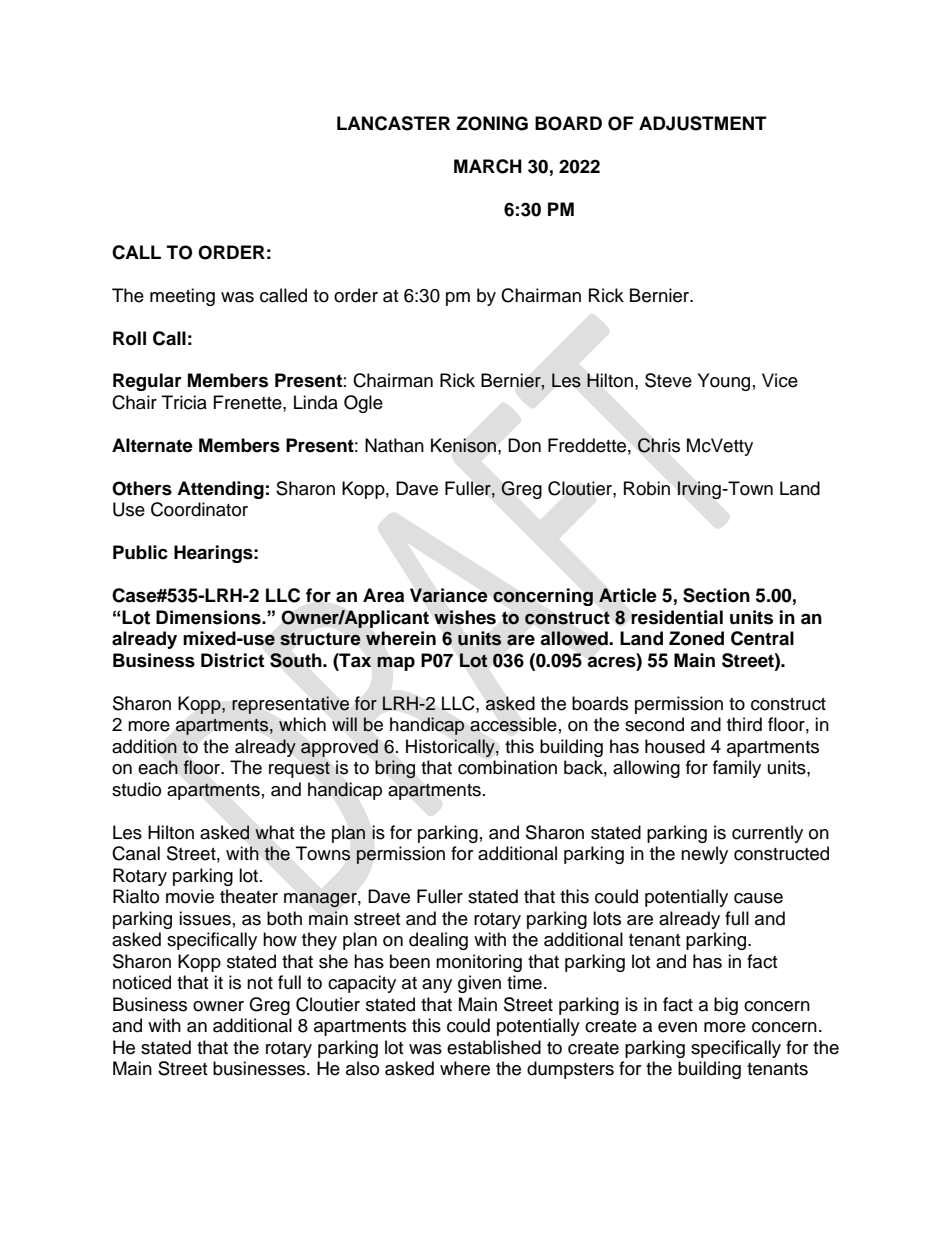  What do you see at coordinates (716, 595) in the image?
I see `Section` at bounding box center [716, 595].
